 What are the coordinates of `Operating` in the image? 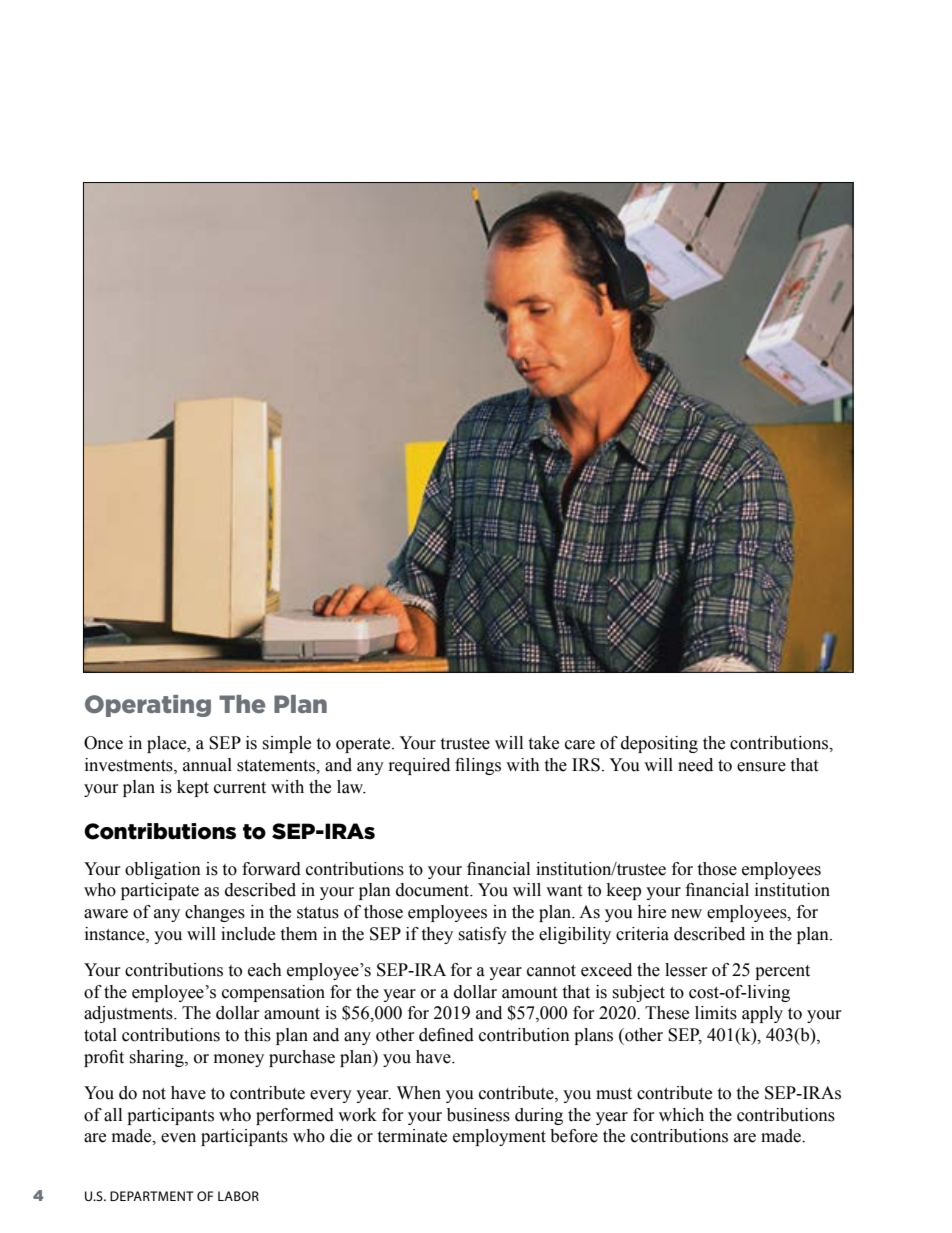 It's located at (148, 706).
